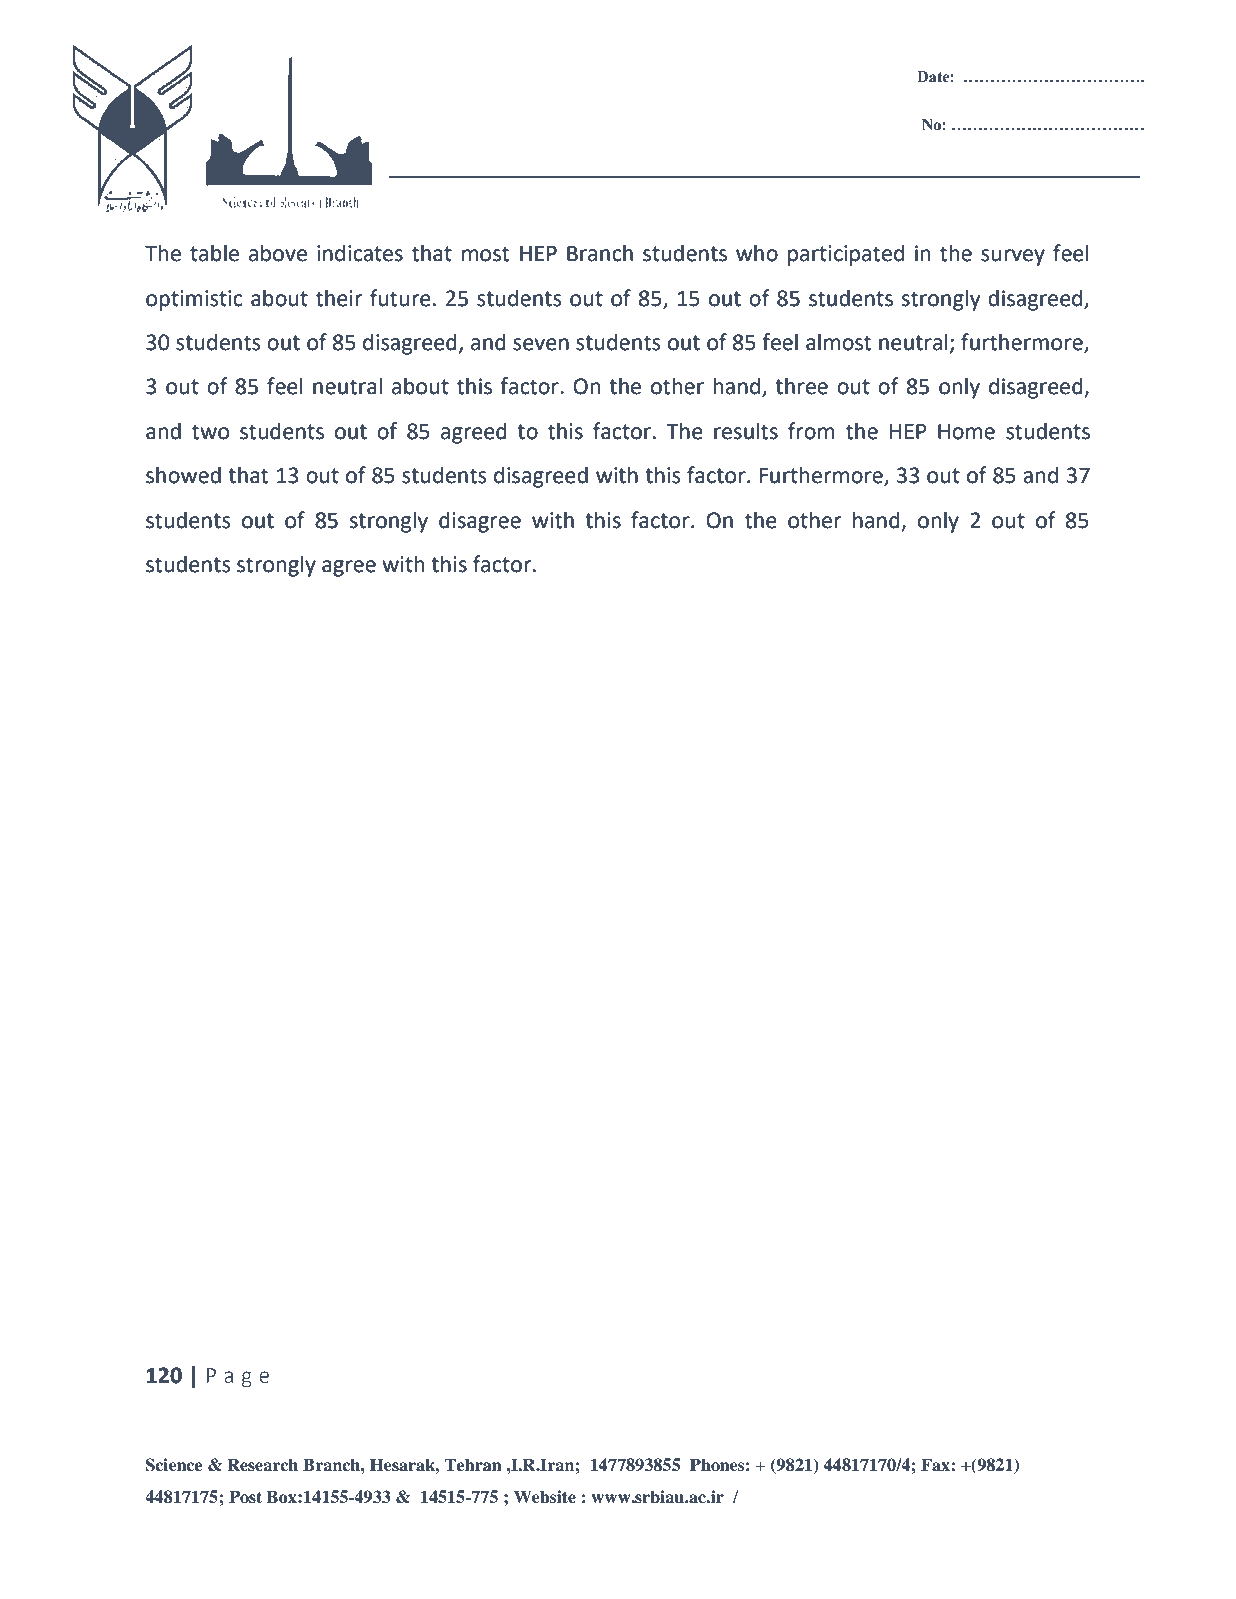  I want to click on results, so click(746, 431).
